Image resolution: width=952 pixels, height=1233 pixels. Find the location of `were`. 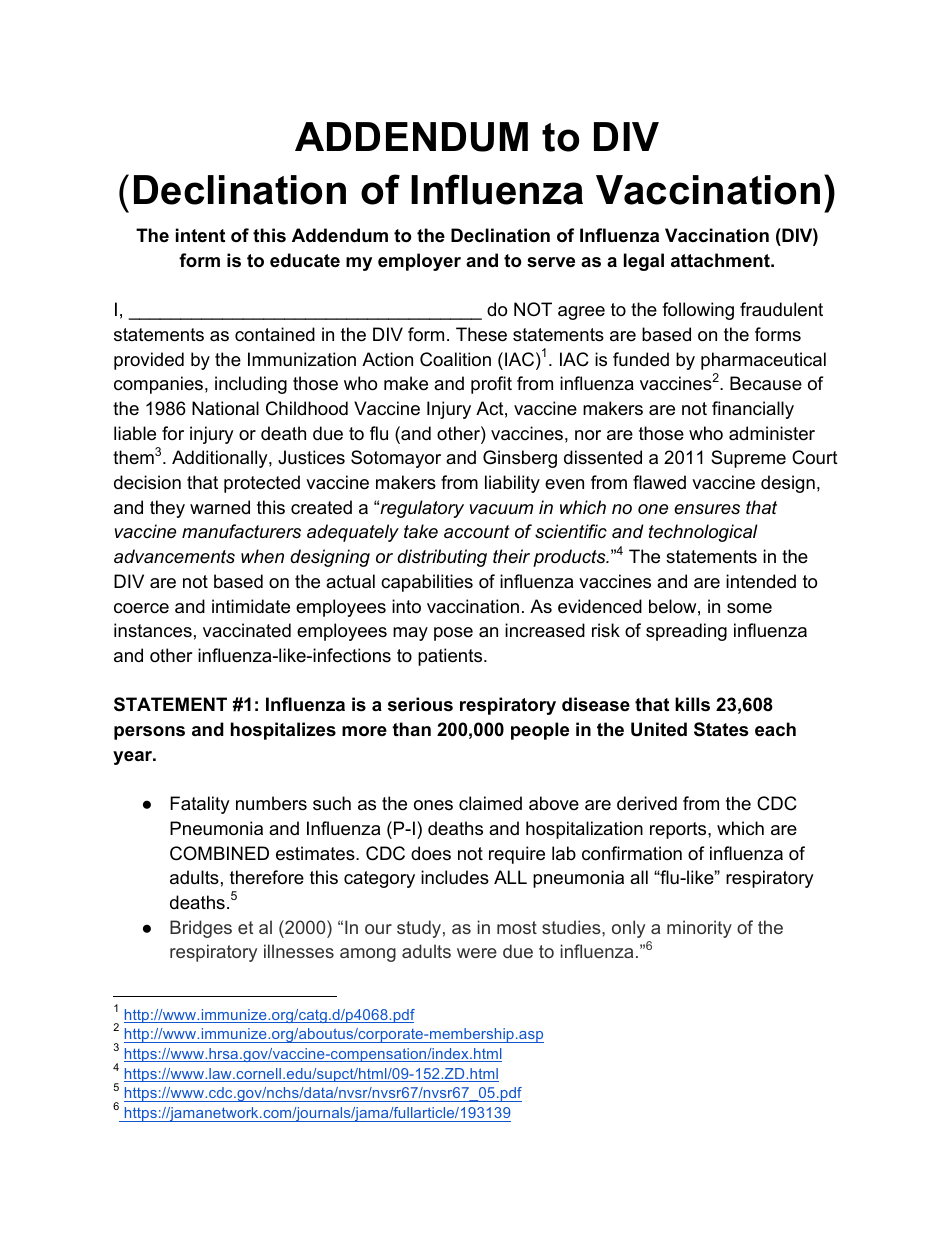

were is located at coordinates (477, 953).
